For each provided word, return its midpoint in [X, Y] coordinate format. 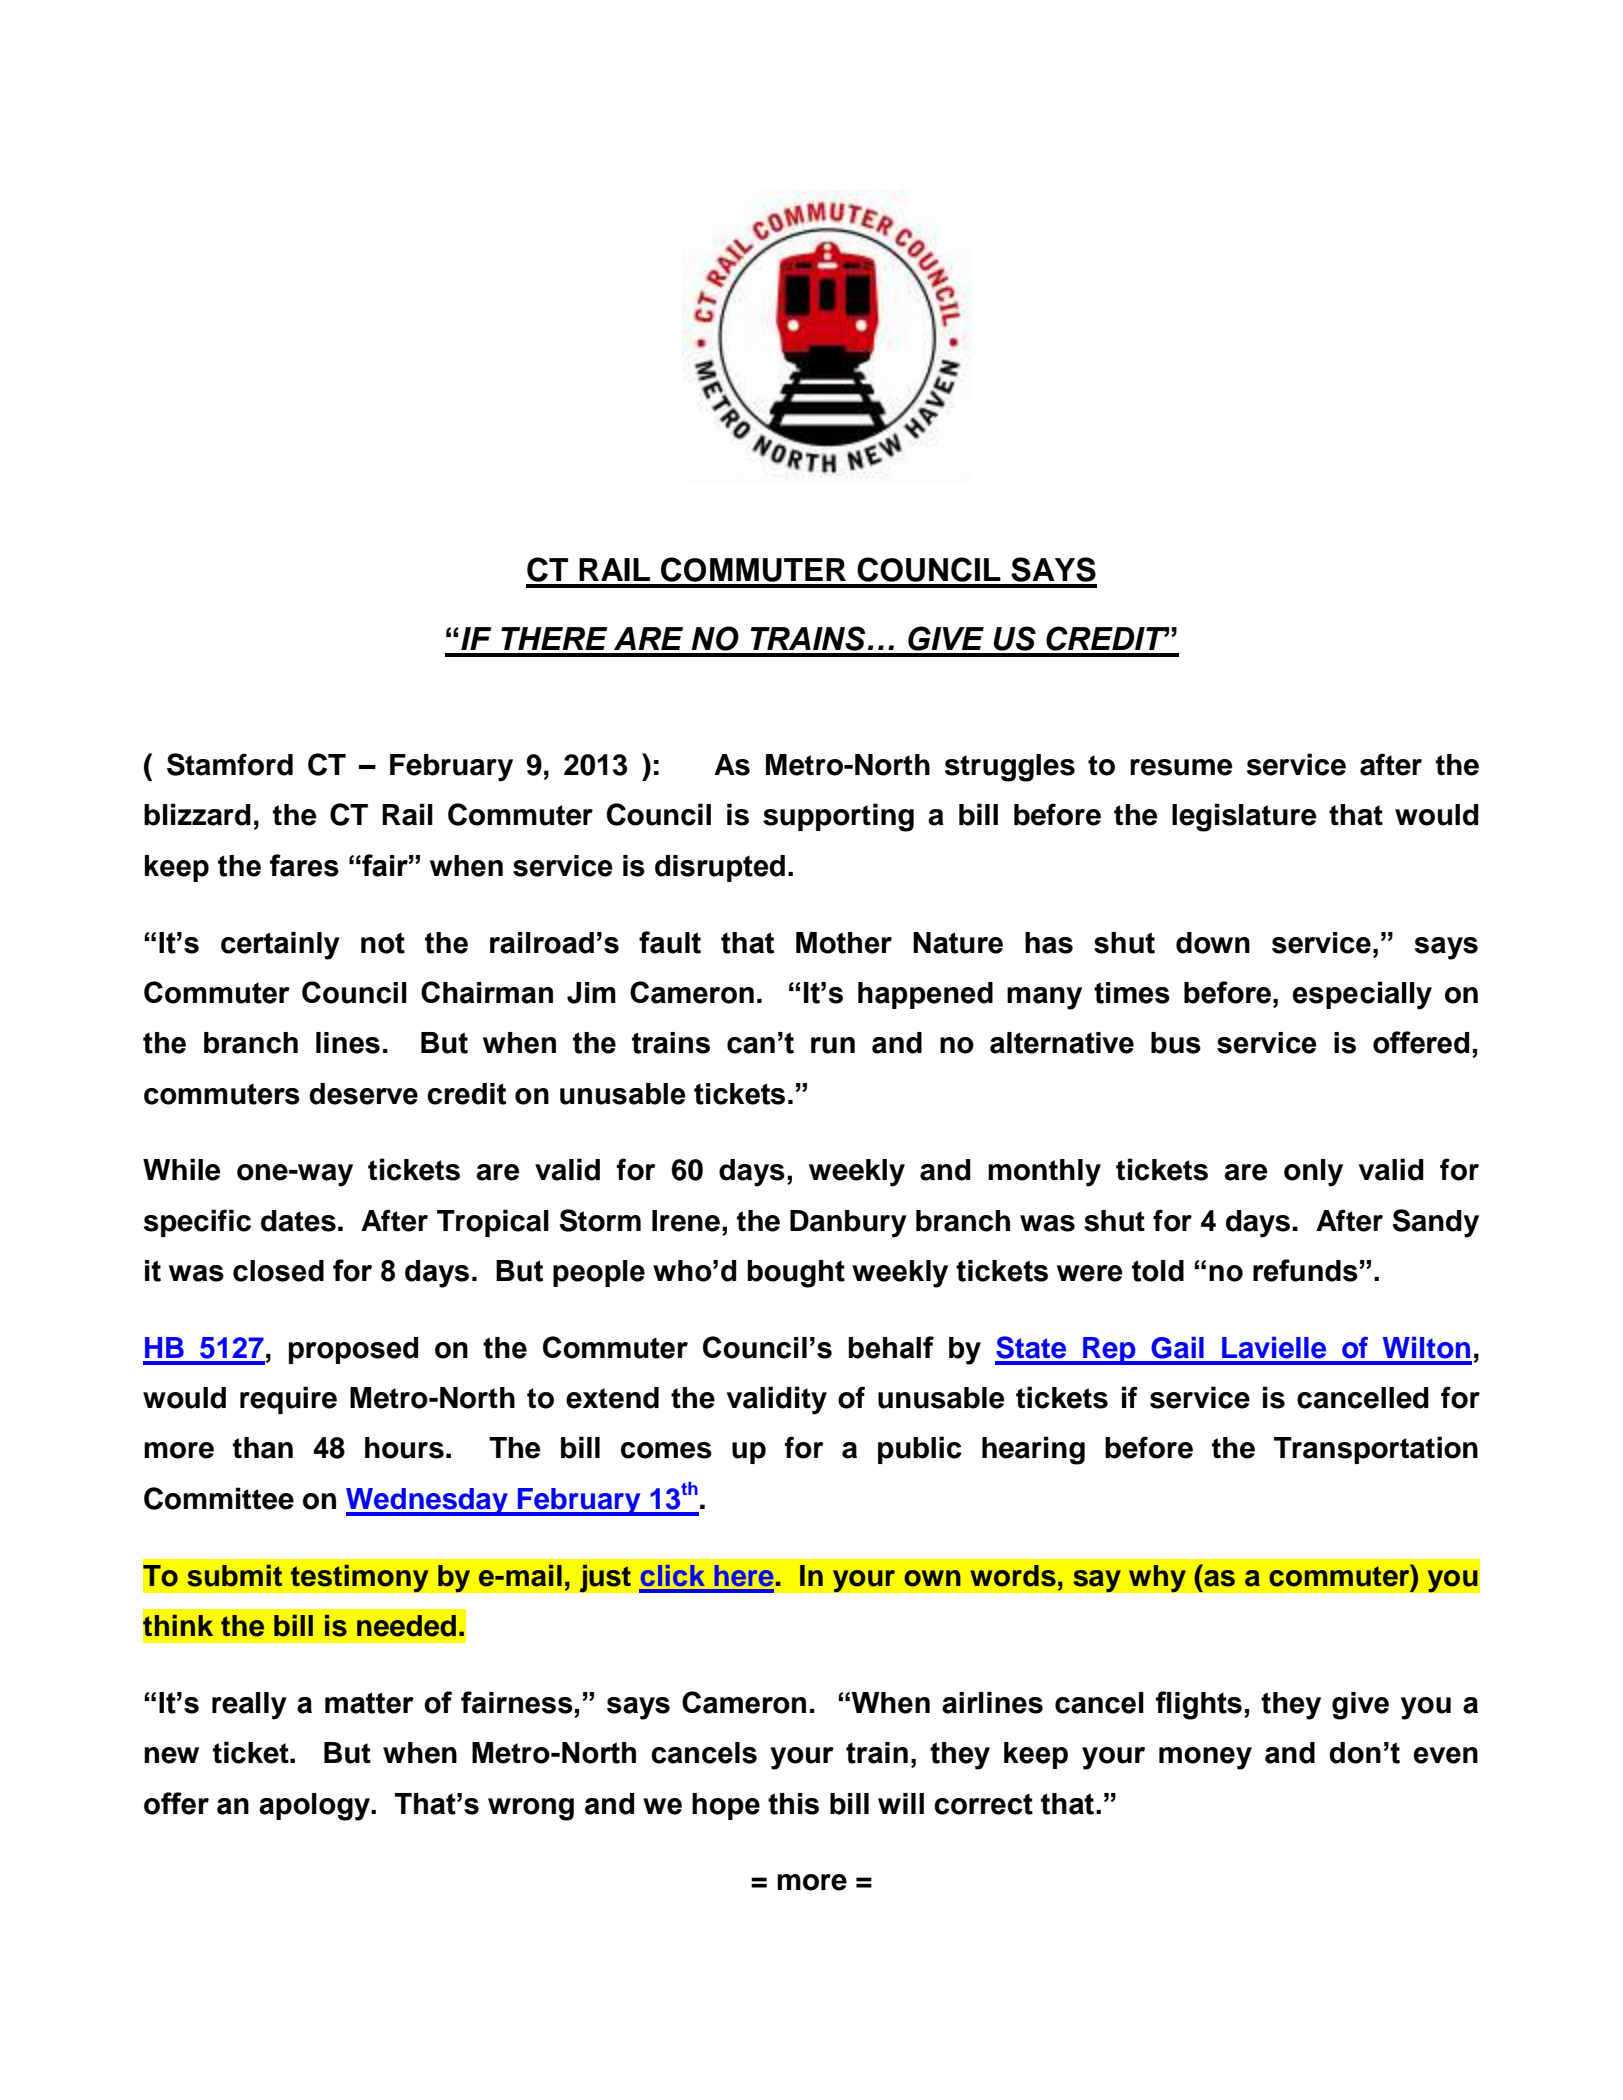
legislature [1244, 817]
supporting [838, 817]
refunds [1305, 1270]
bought [796, 1274]
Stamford [230, 764]
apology [315, 1807]
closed [278, 1271]
